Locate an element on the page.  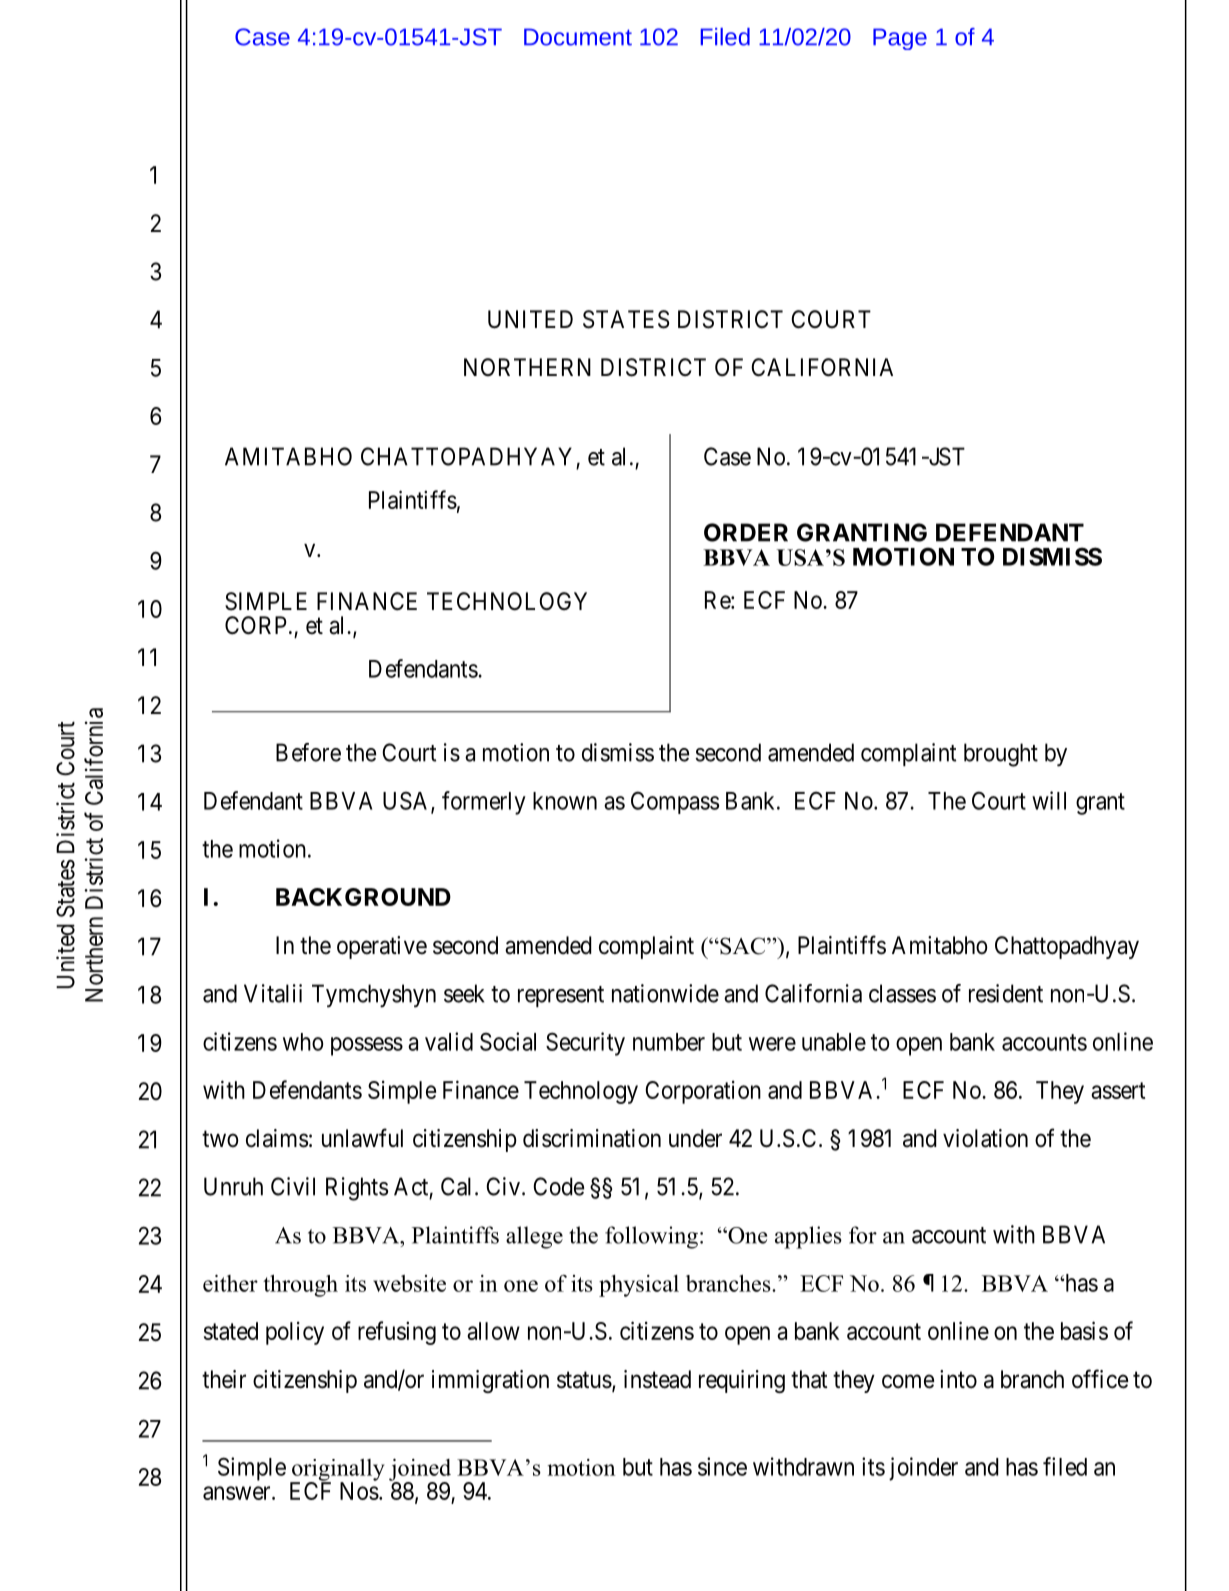
originally is located at coordinates (337, 1471).
